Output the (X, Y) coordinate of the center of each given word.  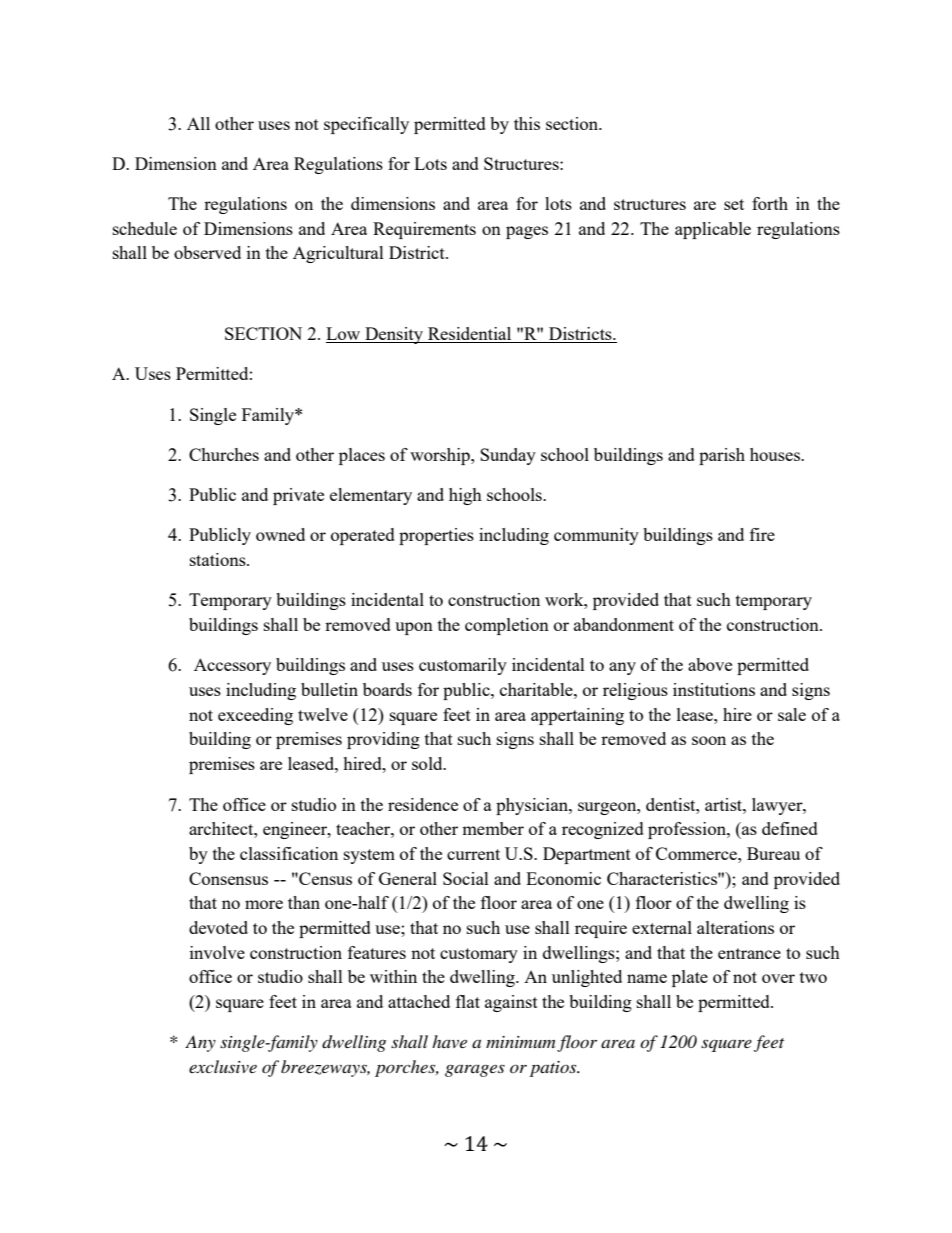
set (734, 204)
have (449, 1041)
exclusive (223, 1066)
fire (762, 534)
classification (289, 853)
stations (219, 559)
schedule (145, 228)
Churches (224, 454)
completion (507, 626)
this (527, 123)
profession (688, 830)
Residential (470, 335)
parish (722, 456)
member (493, 828)
